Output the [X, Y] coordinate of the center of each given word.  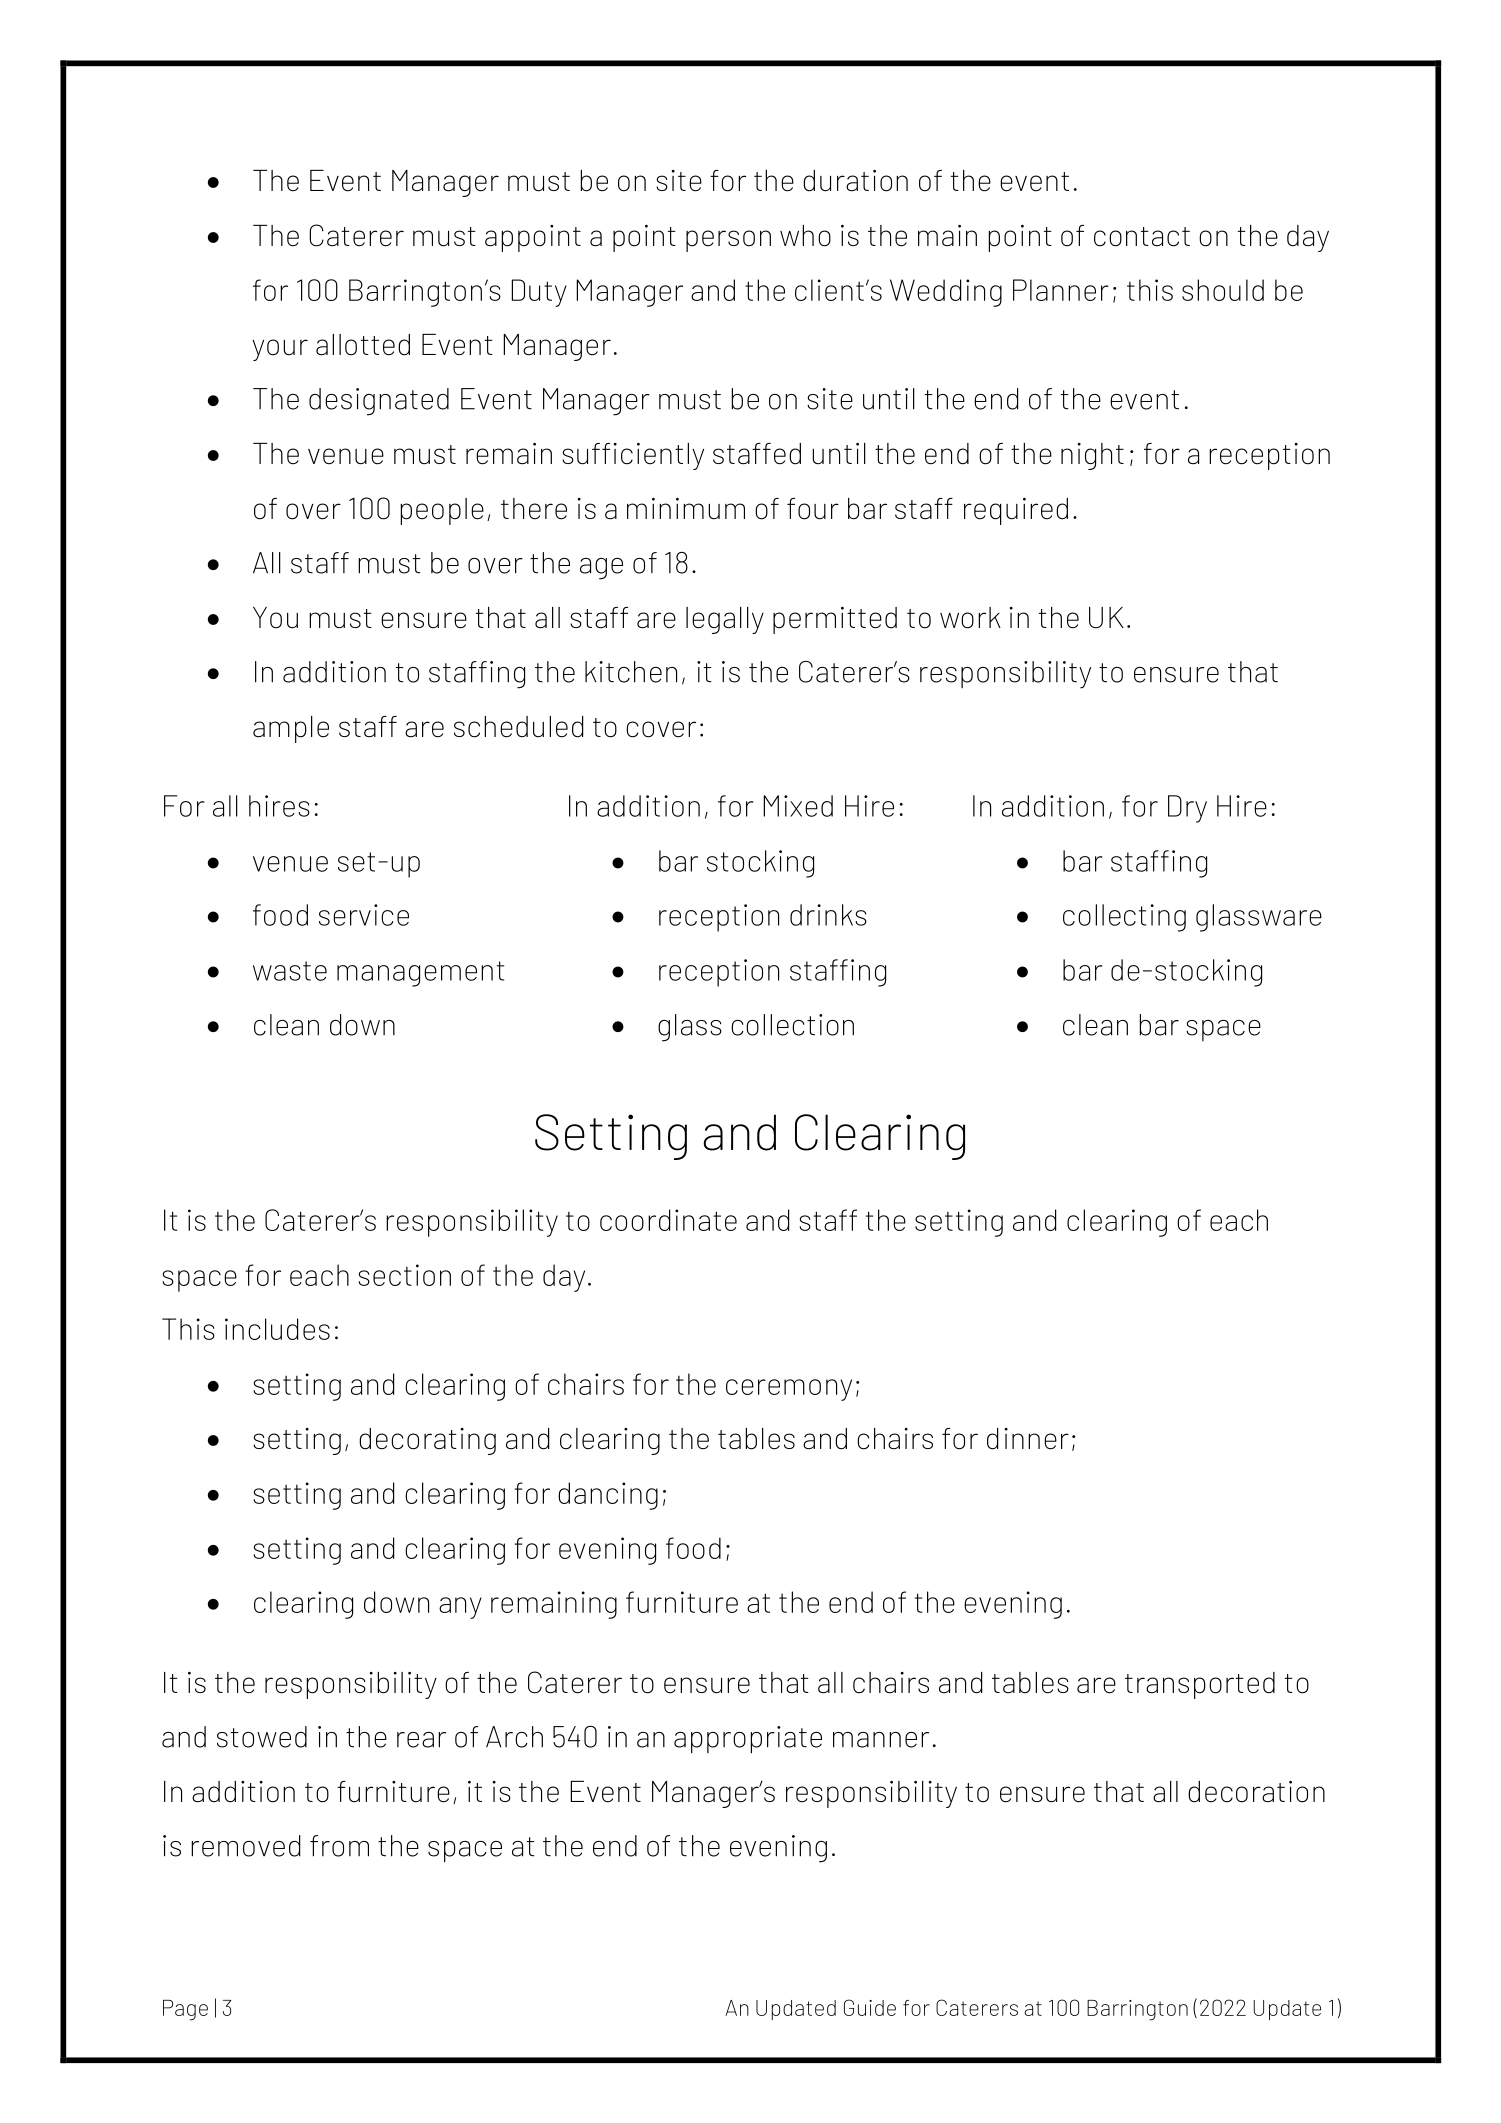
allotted [363, 345]
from [339, 1846]
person [728, 241]
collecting [1124, 918]
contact [1142, 237]
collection [792, 1025]
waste [290, 971]
